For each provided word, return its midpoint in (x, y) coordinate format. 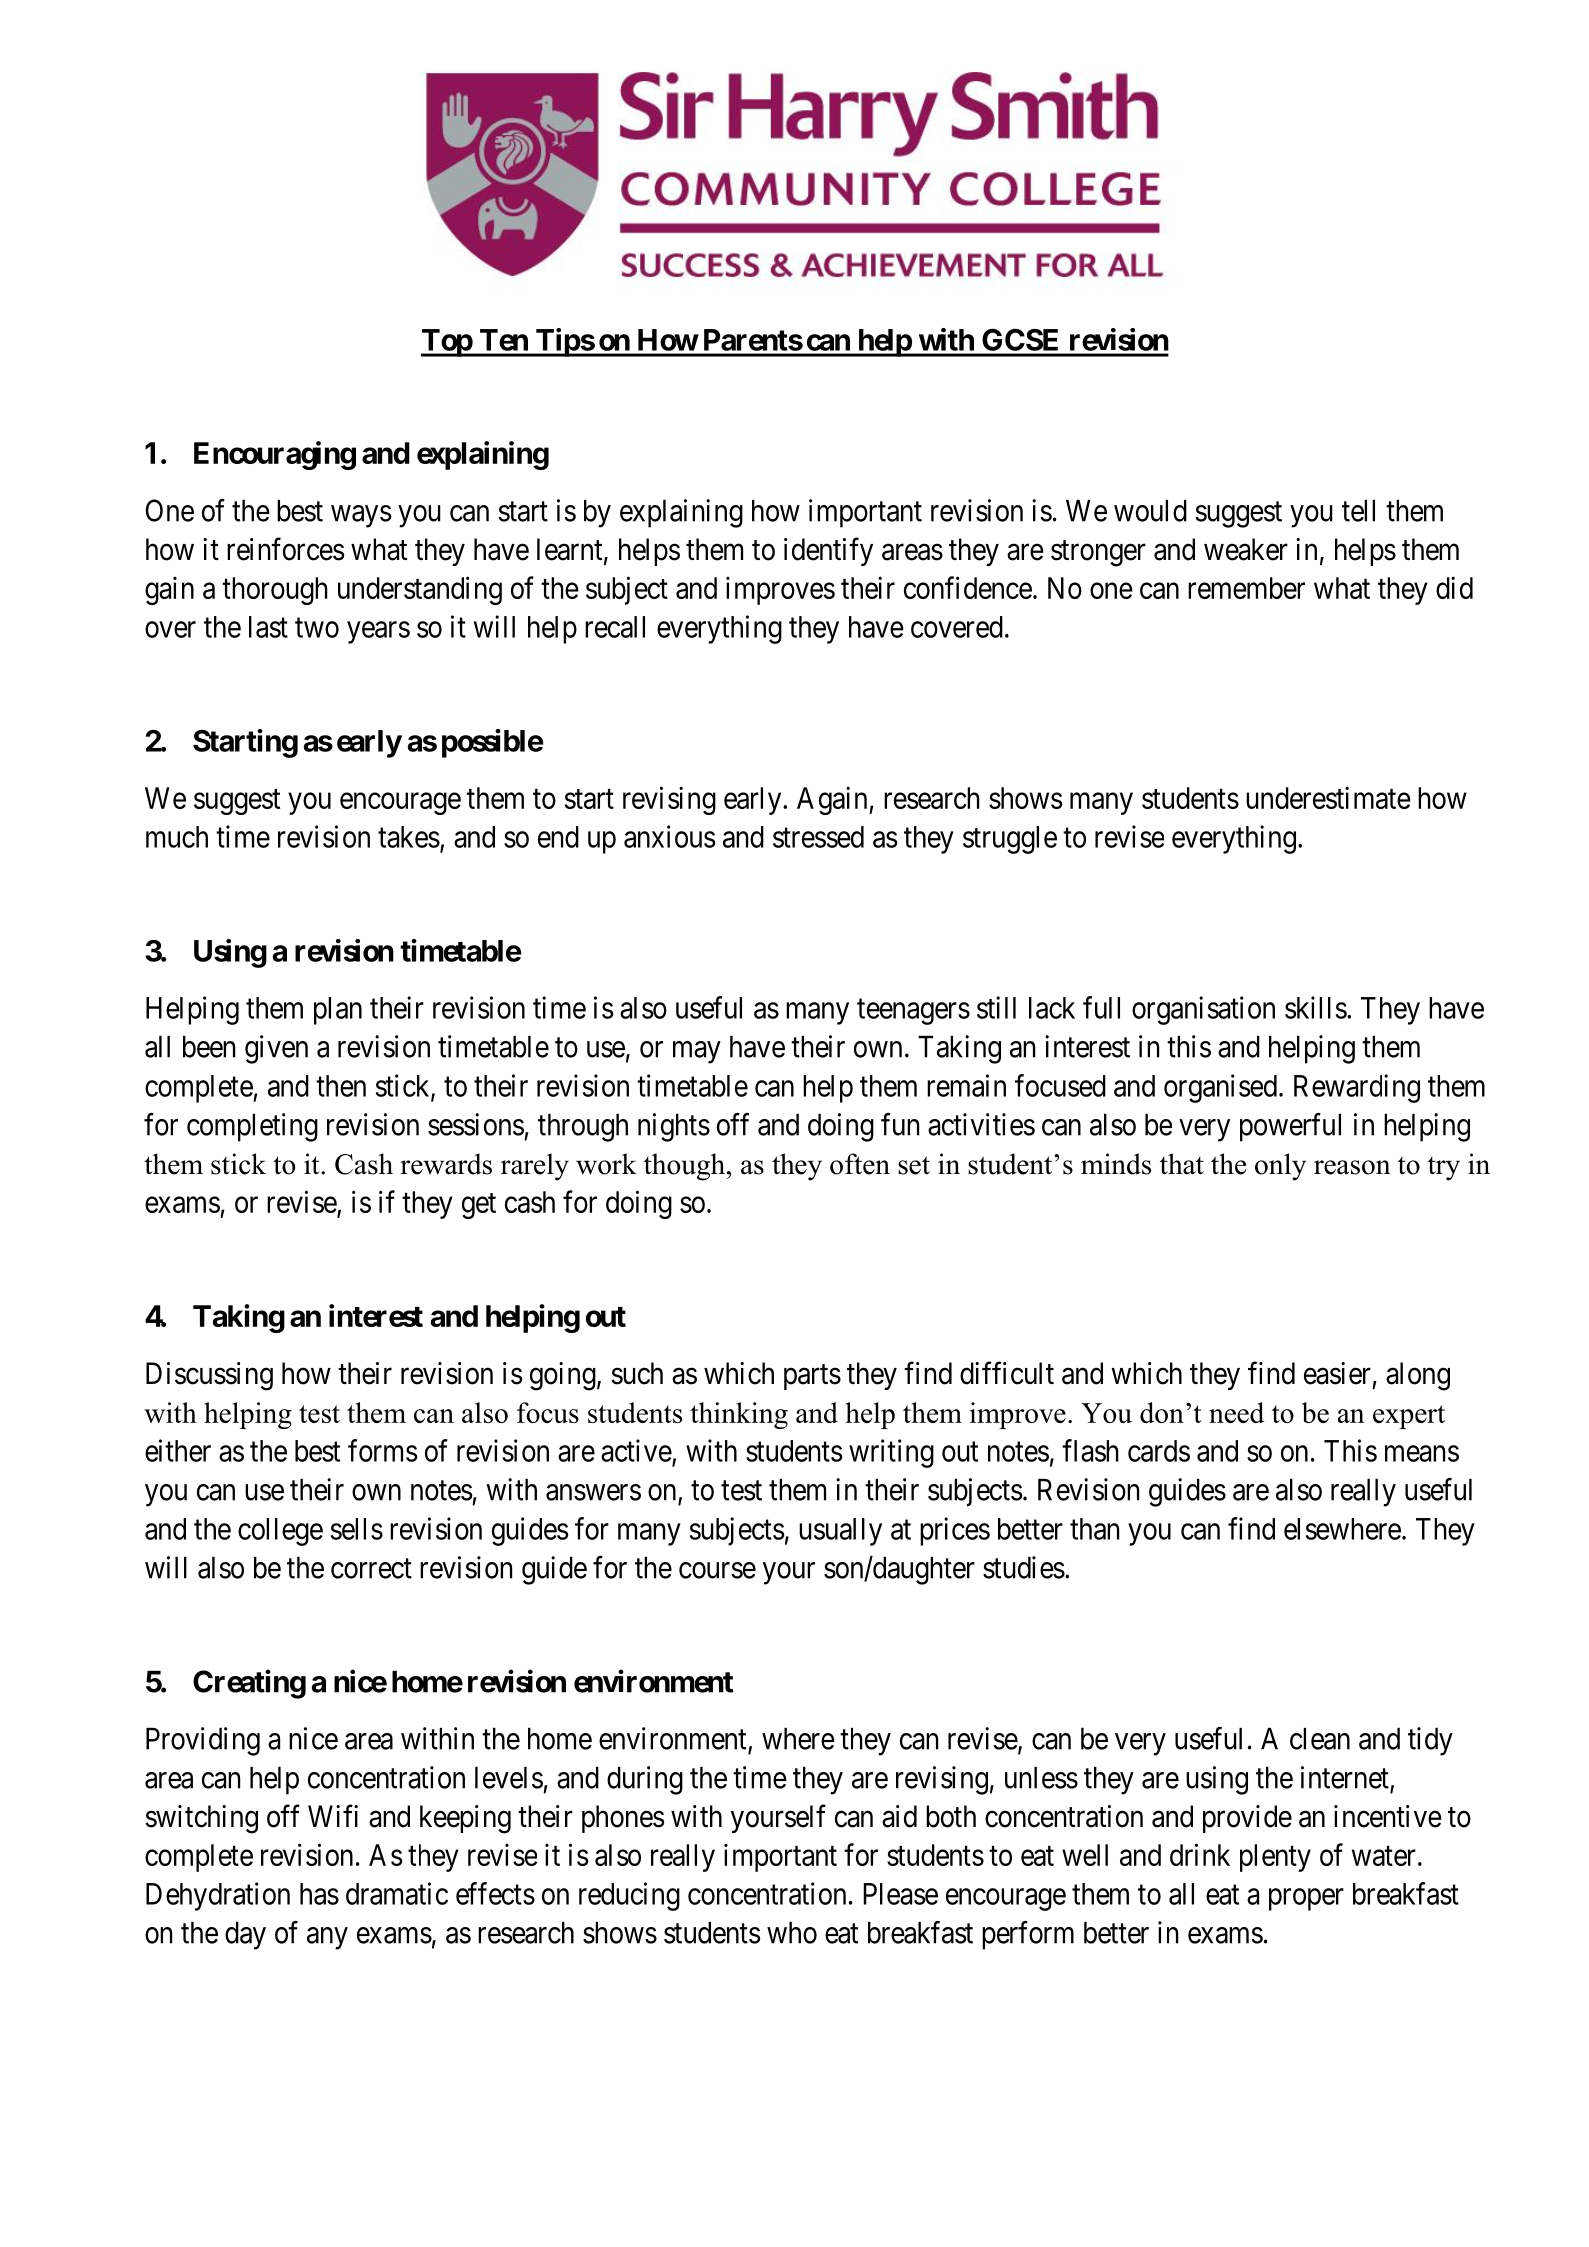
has (319, 1894)
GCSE (1020, 340)
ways (361, 516)
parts (812, 1377)
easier (1337, 1373)
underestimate (1328, 797)
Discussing (209, 1376)
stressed (818, 837)
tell (1358, 511)
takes (409, 837)
